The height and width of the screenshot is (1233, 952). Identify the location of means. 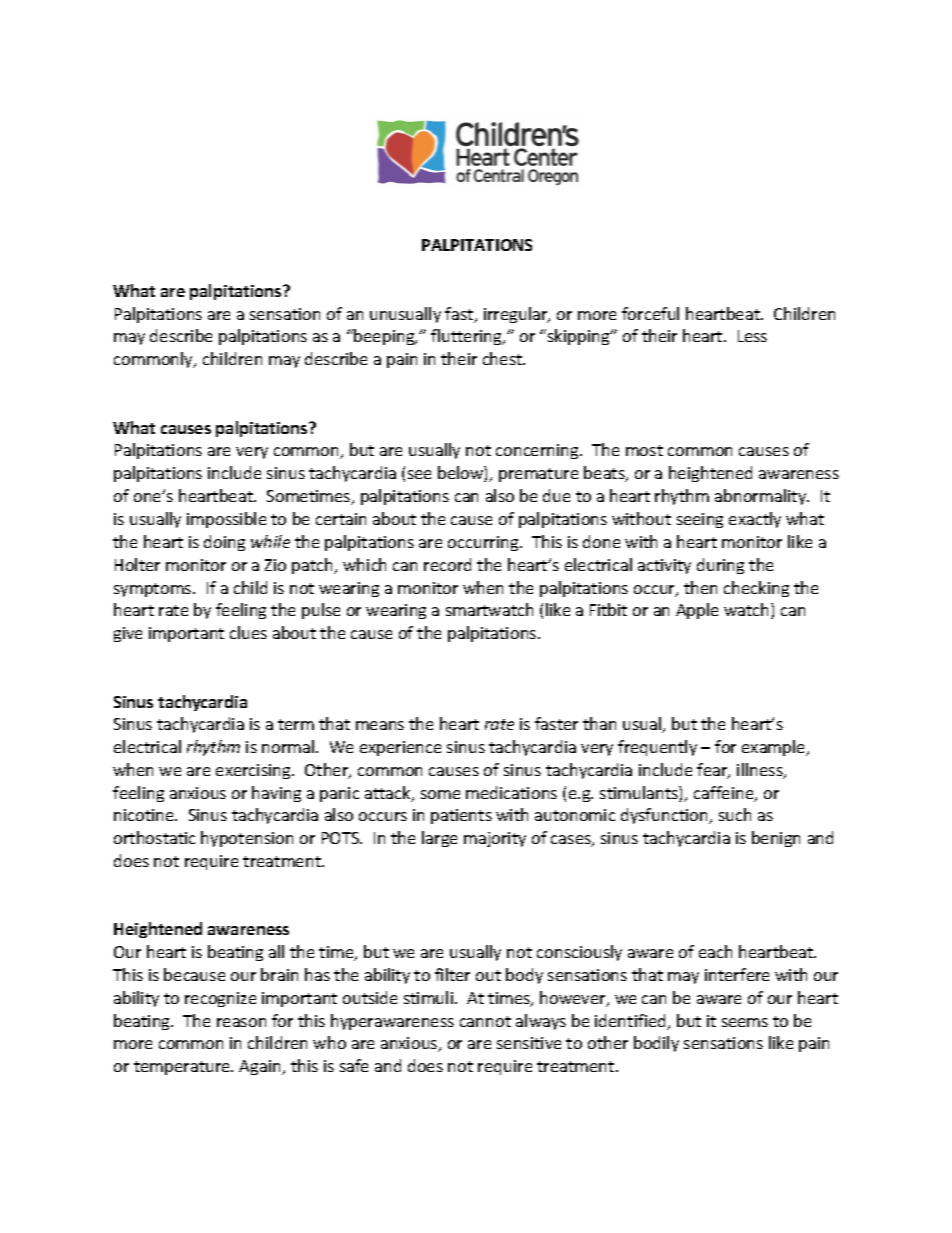
(380, 725).
